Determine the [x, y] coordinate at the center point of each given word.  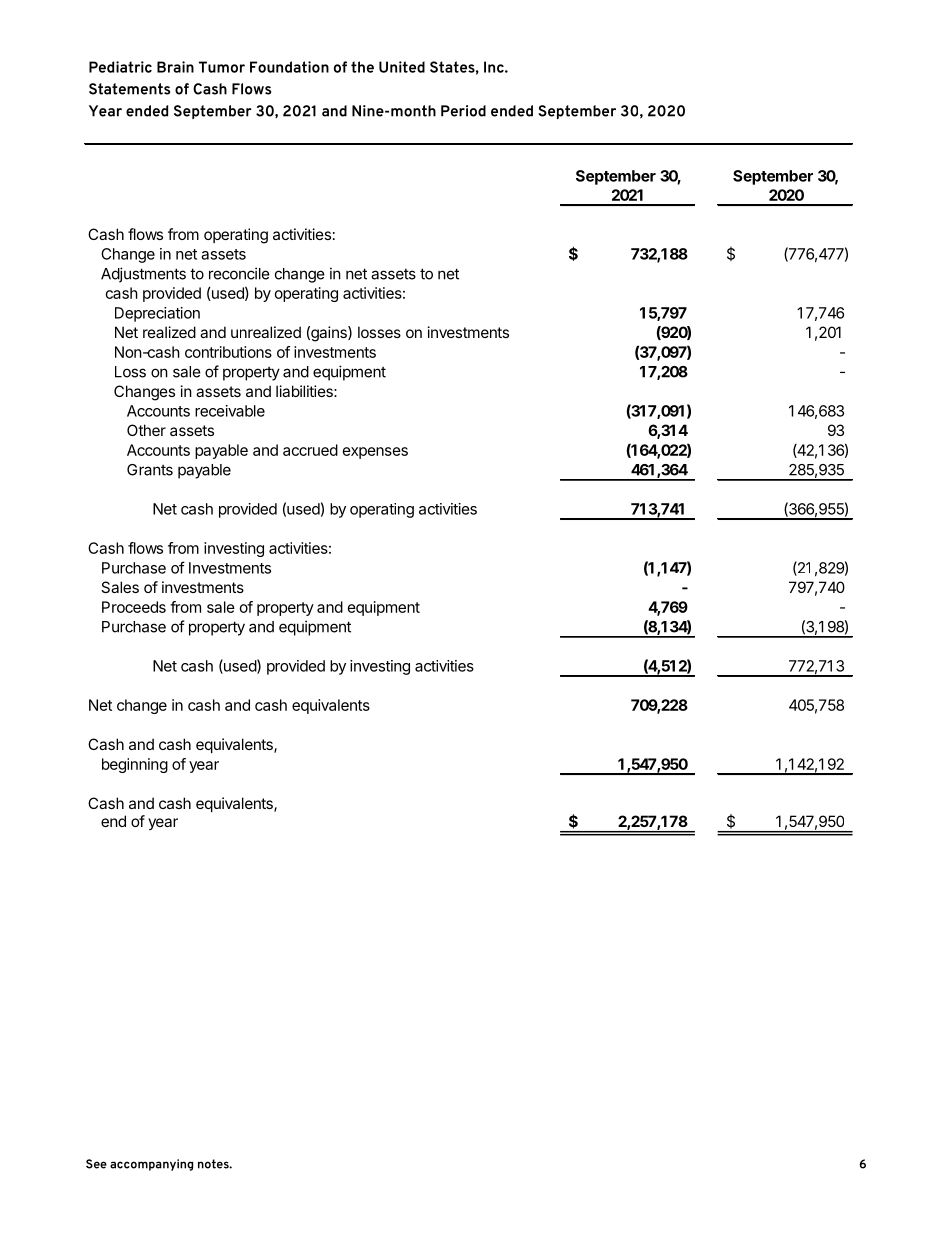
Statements [129, 89]
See [96, 1164]
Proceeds [134, 607]
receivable [230, 411]
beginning [135, 765]
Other [146, 430]
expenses [375, 453]
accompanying [151, 1165]
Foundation [289, 67]
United [402, 67]
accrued [310, 450]
